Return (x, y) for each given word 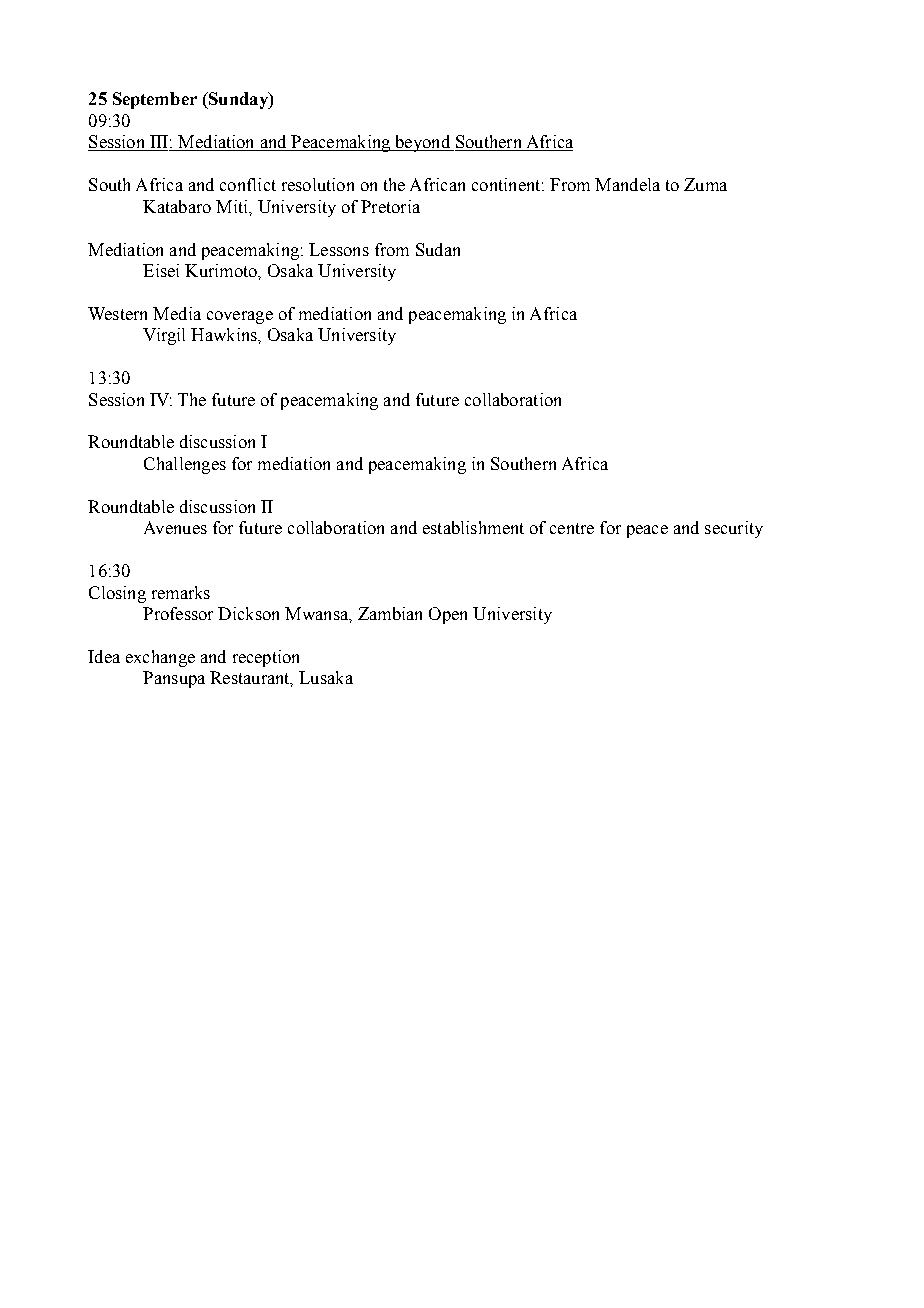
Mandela (627, 184)
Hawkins (225, 334)
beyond (422, 143)
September (155, 100)
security (734, 529)
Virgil (164, 336)
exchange (160, 658)
